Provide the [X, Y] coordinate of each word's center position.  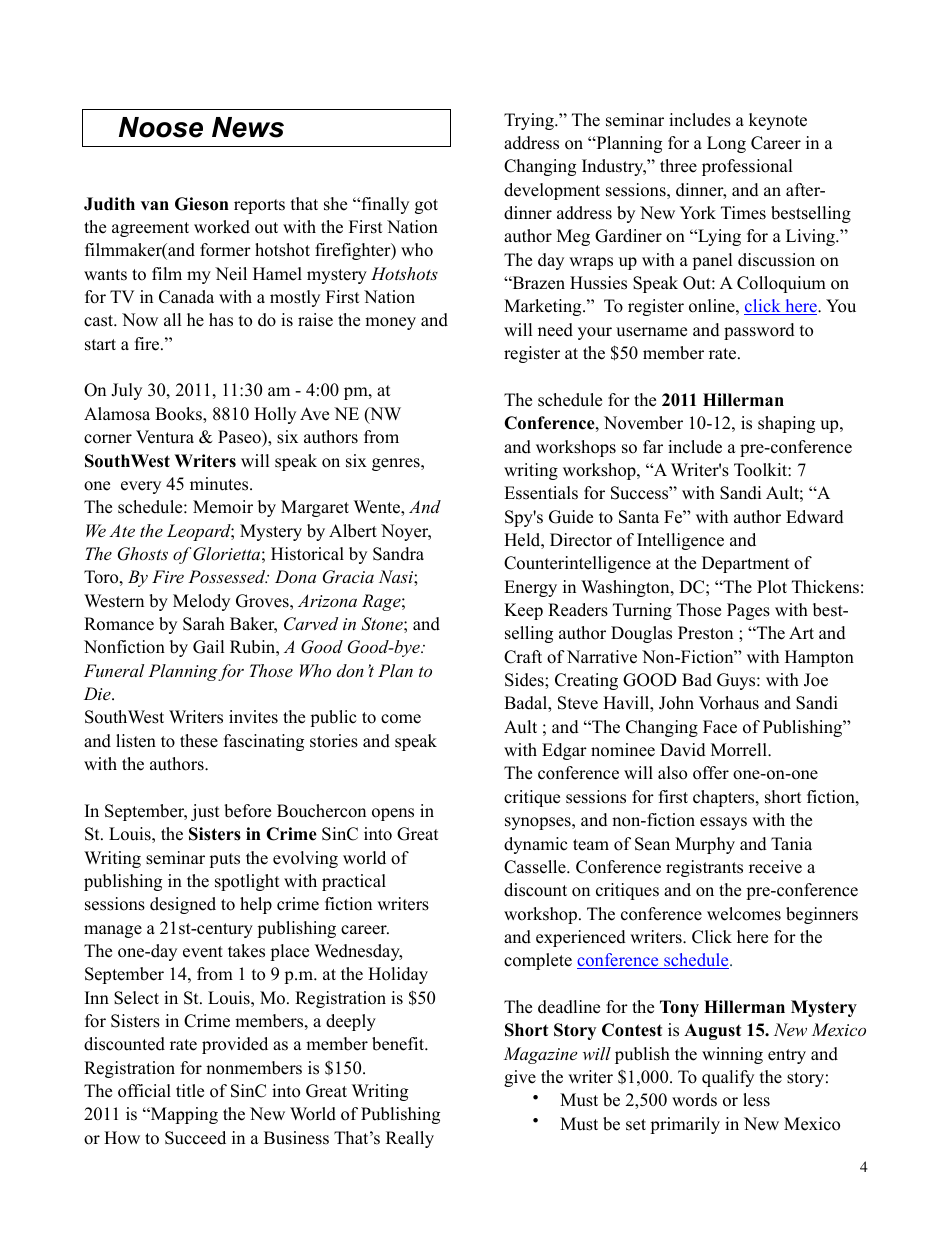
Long [726, 144]
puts [224, 860]
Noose [161, 127]
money [390, 323]
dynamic [535, 845]
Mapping [183, 1115]
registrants [704, 868]
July [126, 391]
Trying [530, 121]
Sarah [204, 624]
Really [410, 1139]
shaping [786, 424]
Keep [523, 611]
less [756, 1100]
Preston [705, 633]
